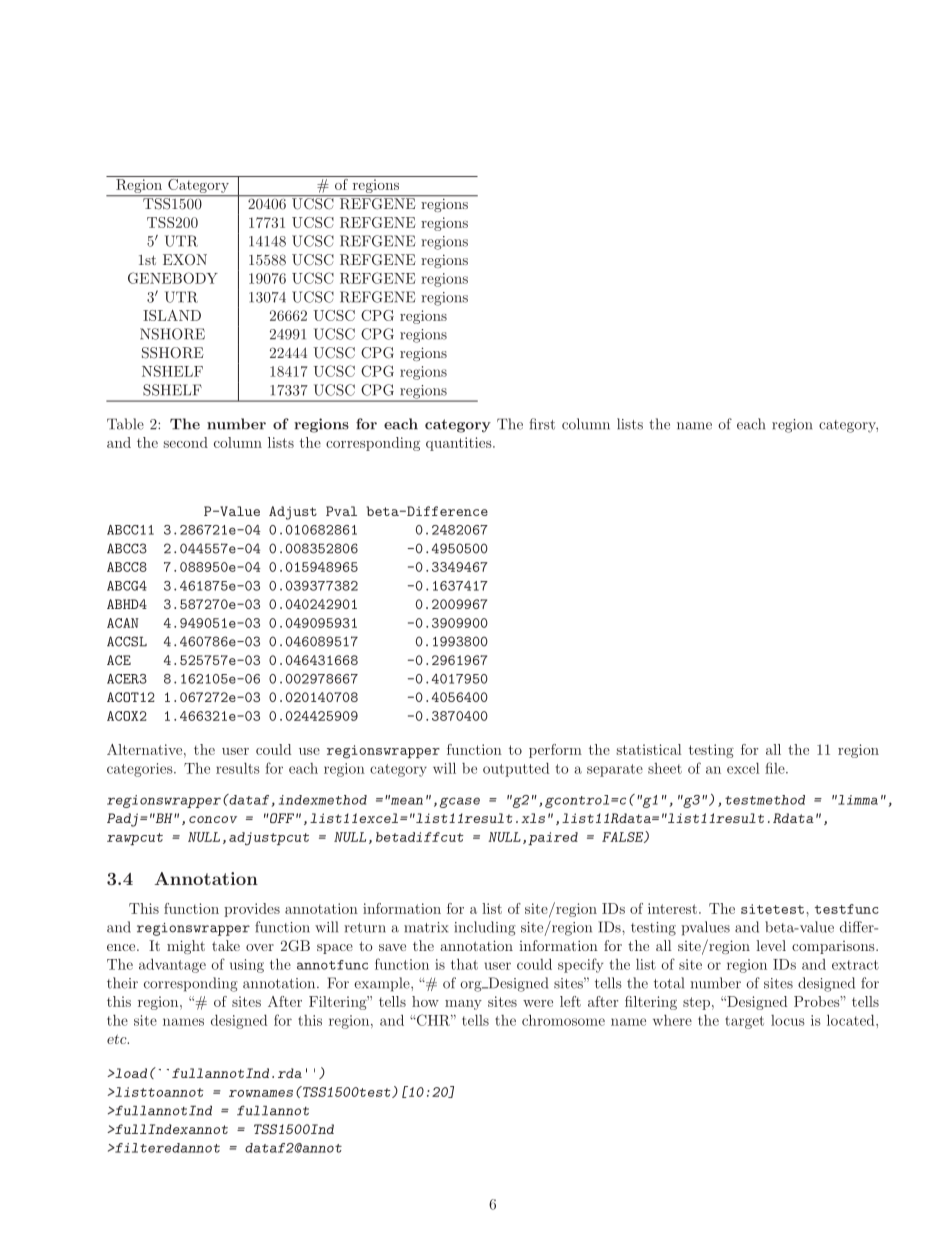 The height and width of the screenshot is (1233, 952). What do you see at coordinates (125, 424) in the screenshot?
I see `Table` at bounding box center [125, 424].
